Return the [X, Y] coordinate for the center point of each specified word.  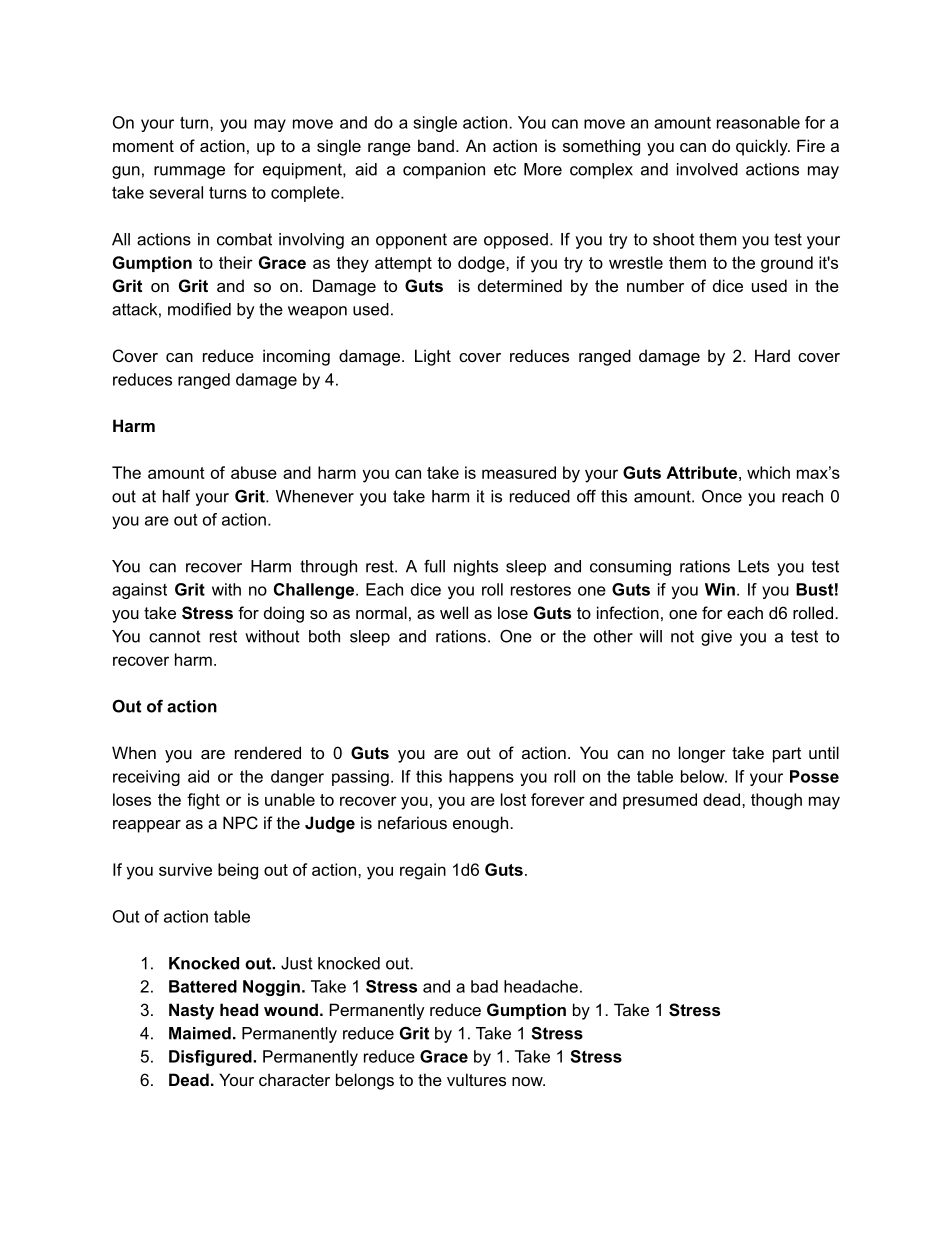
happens [481, 778]
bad [484, 986]
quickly [763, 147]
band [436, 145]
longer [702, 754]
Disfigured [211, 1058]
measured [519, 472]
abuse [254, 472]
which [768, 472]
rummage [189, 172]
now [528, 1081]
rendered [268, 752]
